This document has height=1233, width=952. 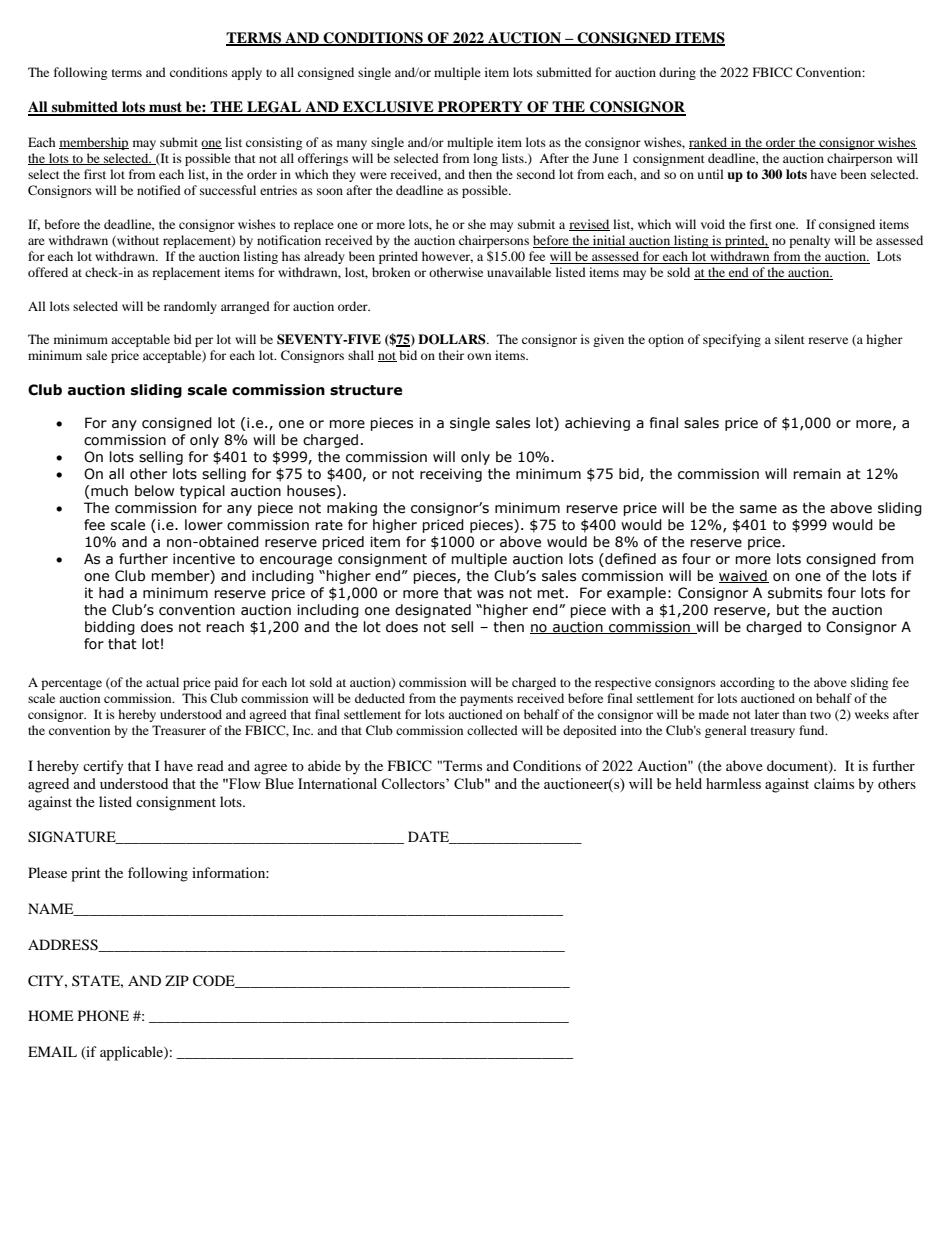 I want to click on must, so click(x=165, y=108).
